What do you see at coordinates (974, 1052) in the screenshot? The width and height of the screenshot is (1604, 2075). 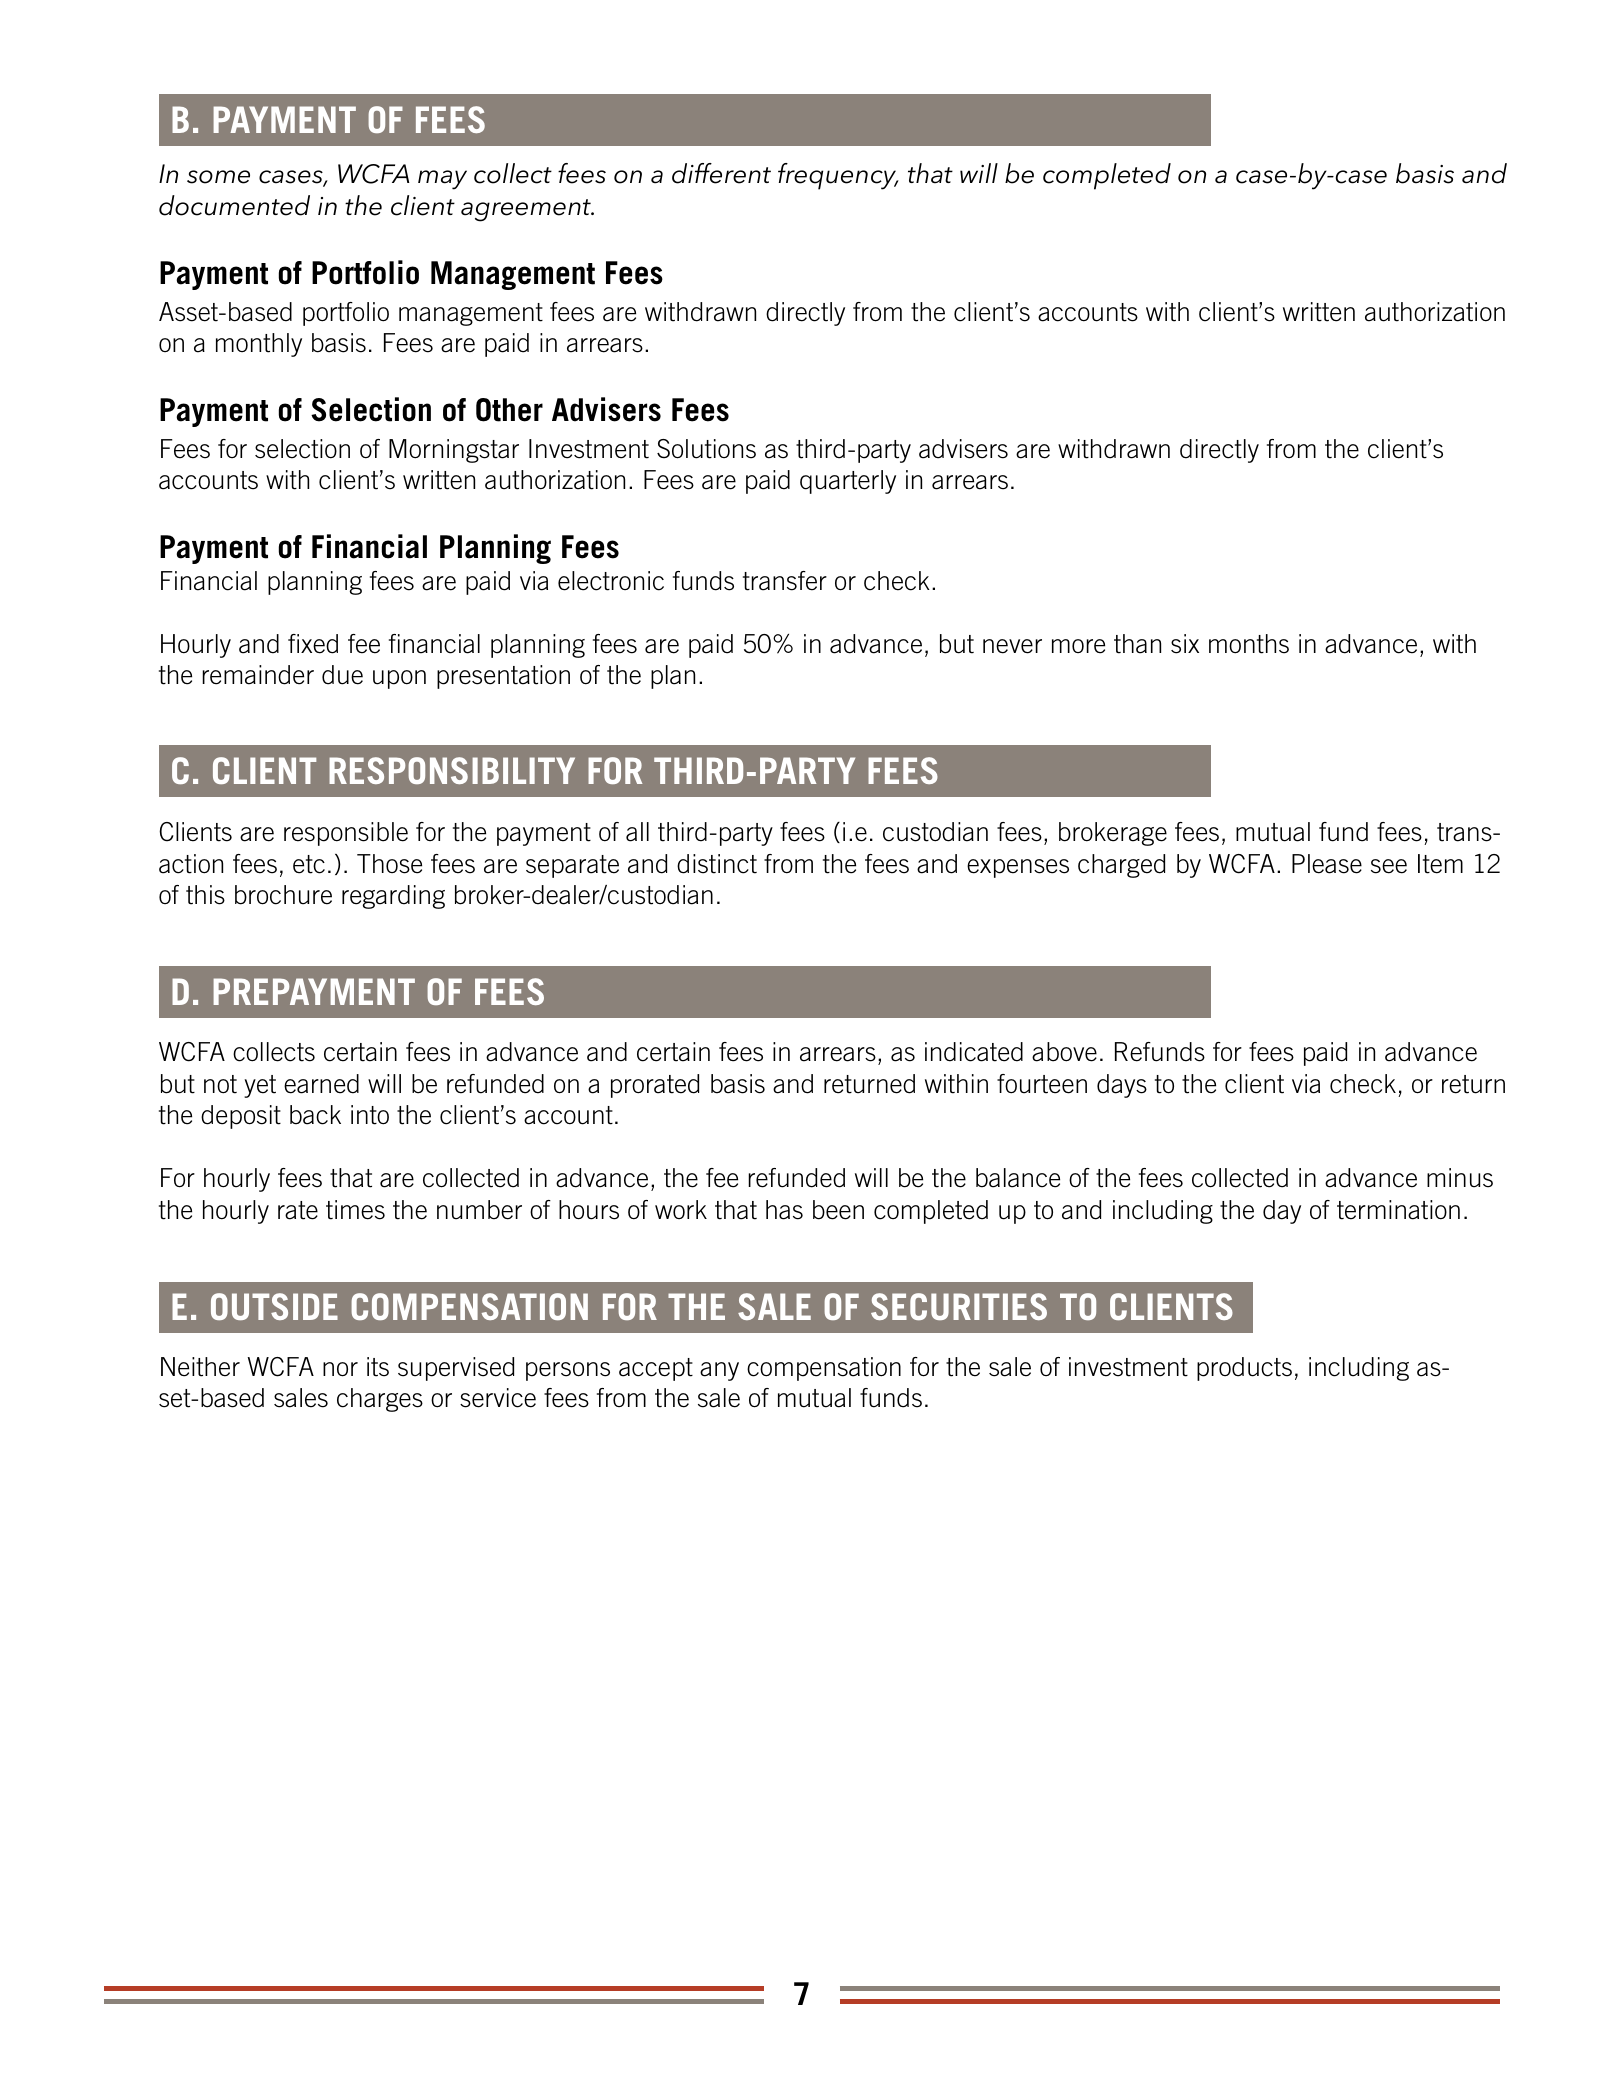 I see `indicated` at bounding box center [974, 1052].
